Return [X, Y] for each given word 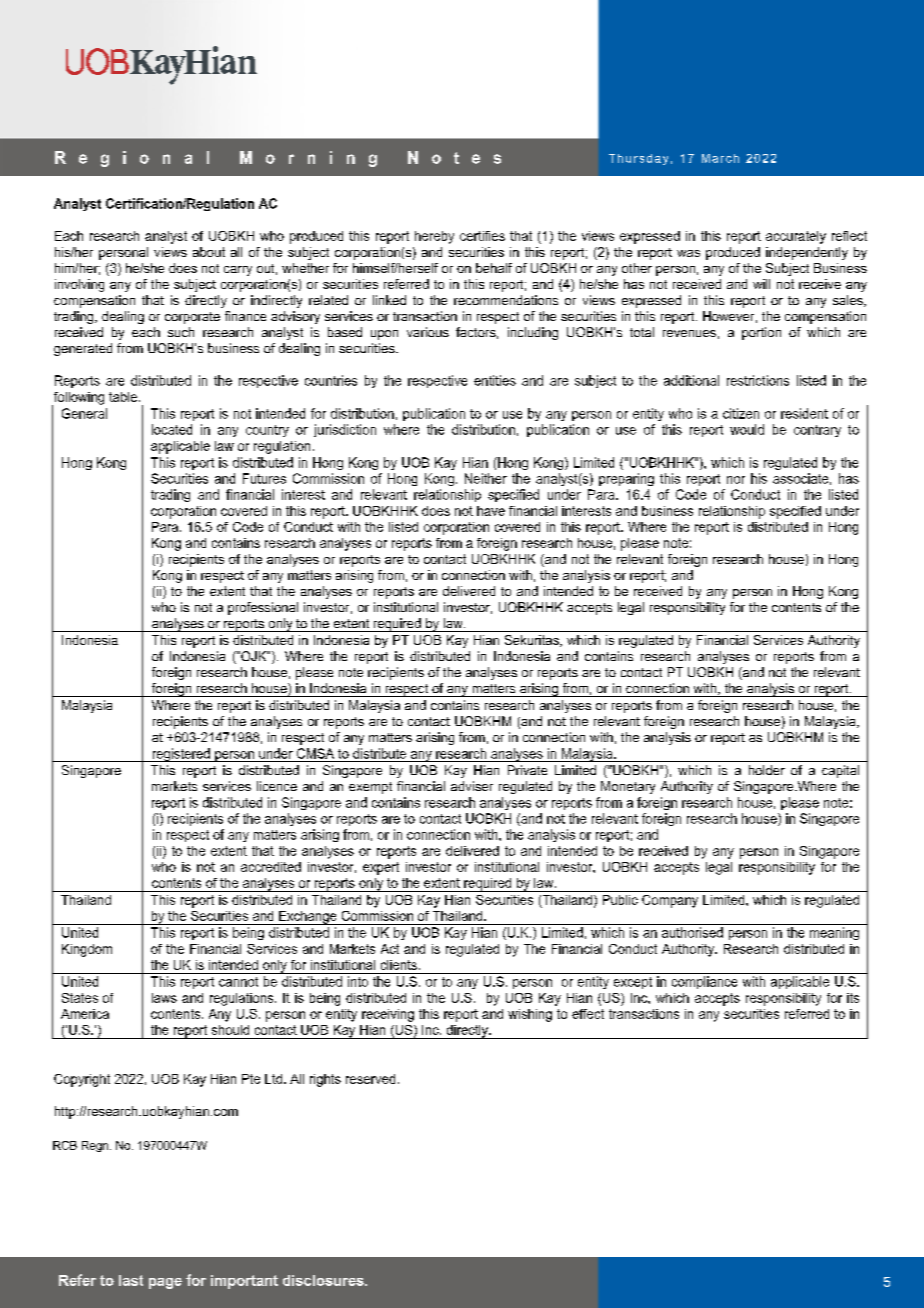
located [172, 429]
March [720, 158]
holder [767, 770]
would [747, 429]
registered [181, 755]
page [165, 1283]
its [853, 998]
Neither [486, 478]
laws [164, 998]
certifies [482, 236]
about [209, 252]
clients [399, 965]
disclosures [324, 1280]
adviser [472, 786]
